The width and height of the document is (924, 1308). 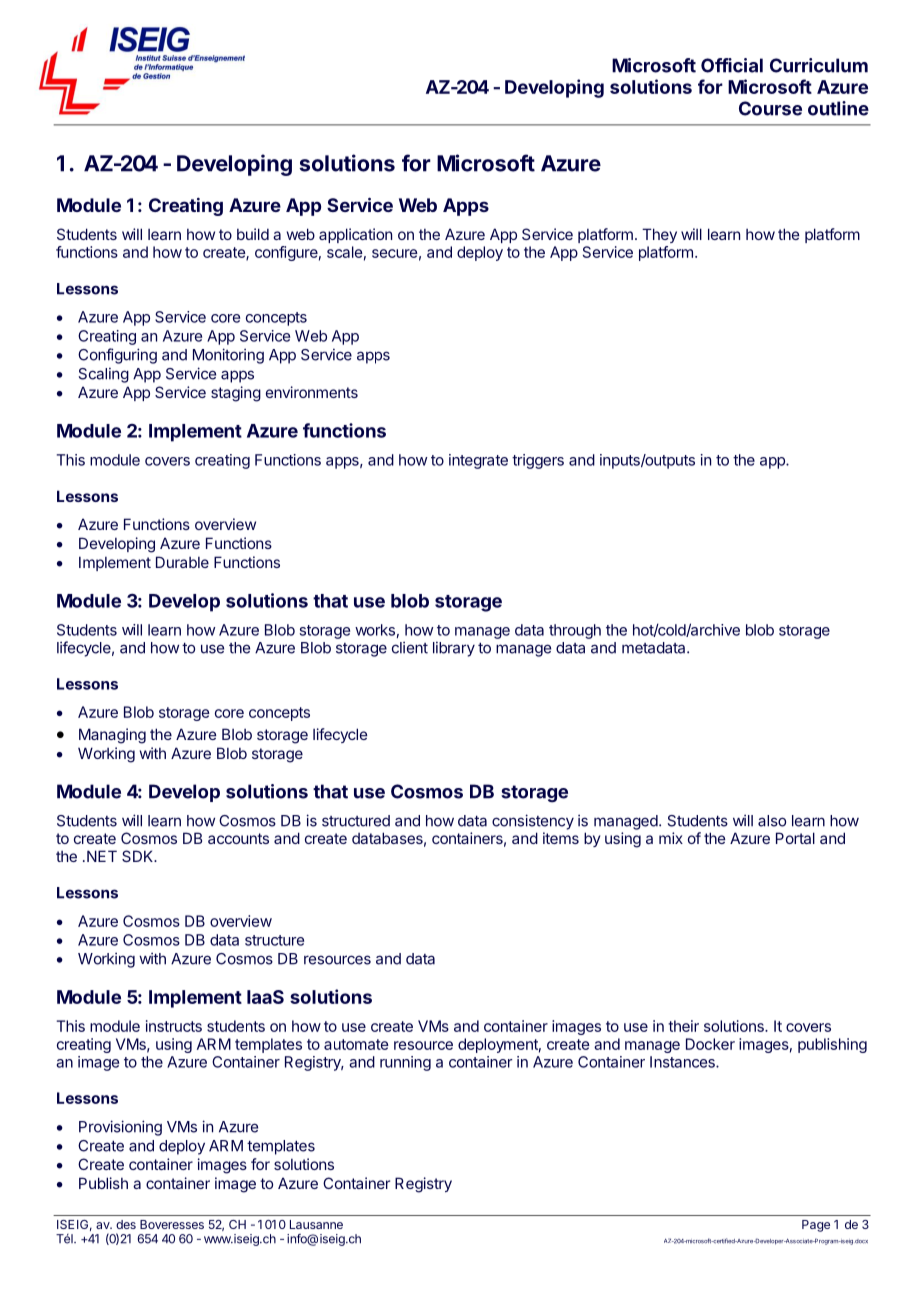 What do you see at coordinates (770, 108) in the document?
I see `Course` at bounding box center [770, 108].
